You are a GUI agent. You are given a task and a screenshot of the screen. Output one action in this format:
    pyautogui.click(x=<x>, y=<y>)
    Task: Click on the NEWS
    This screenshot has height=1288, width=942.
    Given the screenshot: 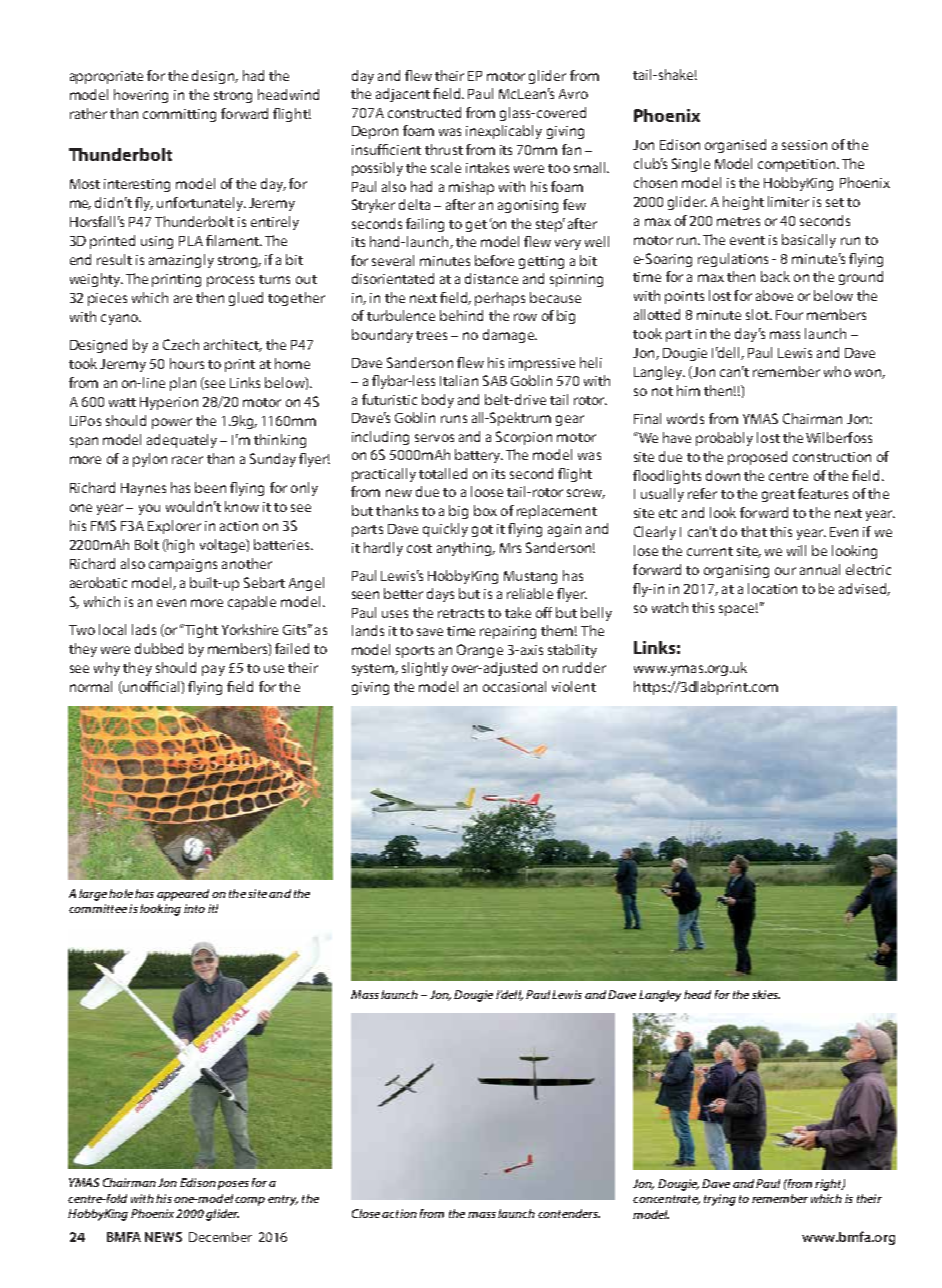 What is the action you would take?
    pyautogui.click(x=163, y=1237)
